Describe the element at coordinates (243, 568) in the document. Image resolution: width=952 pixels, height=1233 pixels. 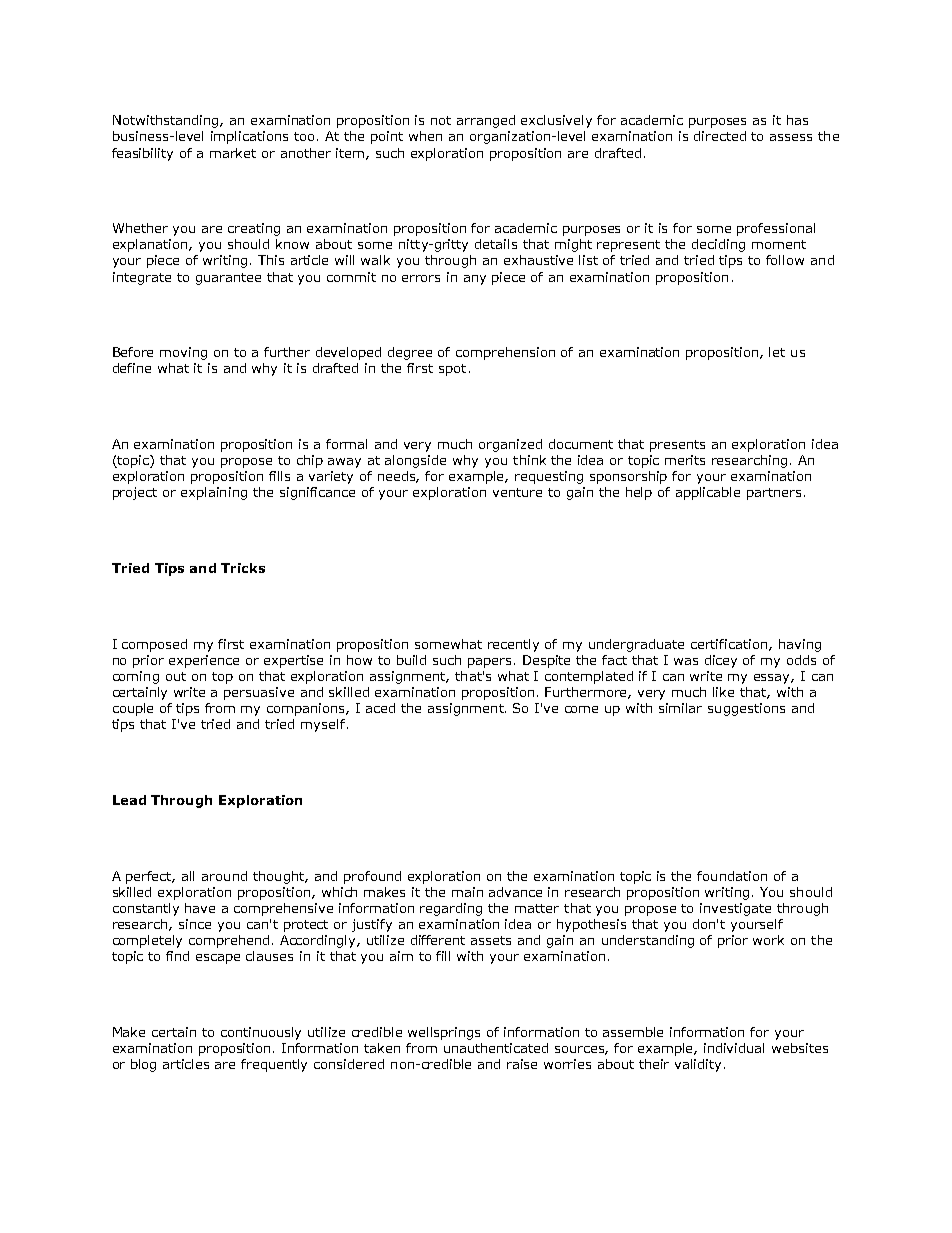
I see `Tricks` at that location.
